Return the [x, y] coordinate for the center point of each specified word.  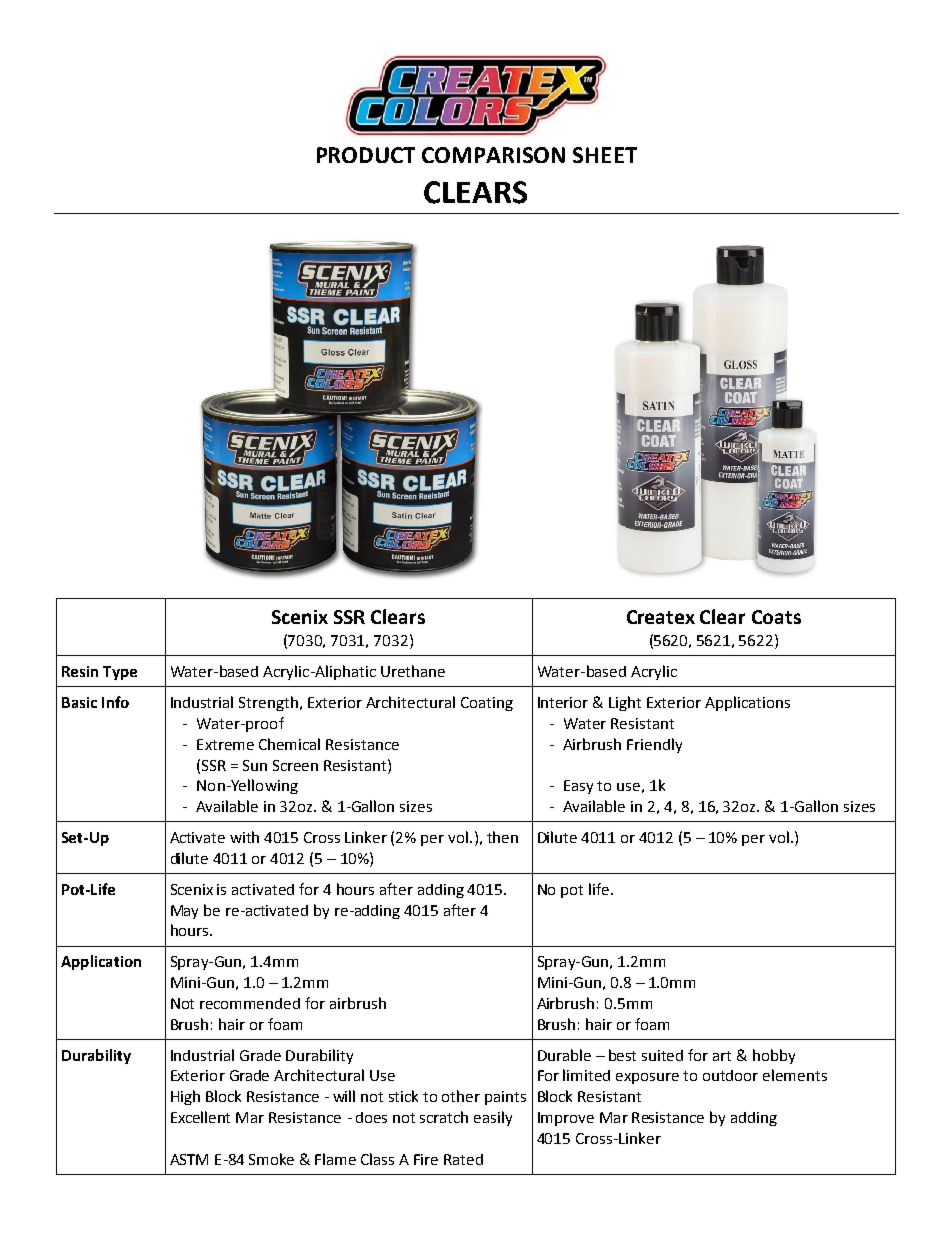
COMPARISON [493, 155]
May [184, 912]
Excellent [200, 1117]
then [502, 837]
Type [120, 673]
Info [115, 702]
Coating [487, 704]
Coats [776, 617]
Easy [578, 787]
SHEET [605, 155]
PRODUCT [366, 155]
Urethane [413, 671]
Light [625, 703]
